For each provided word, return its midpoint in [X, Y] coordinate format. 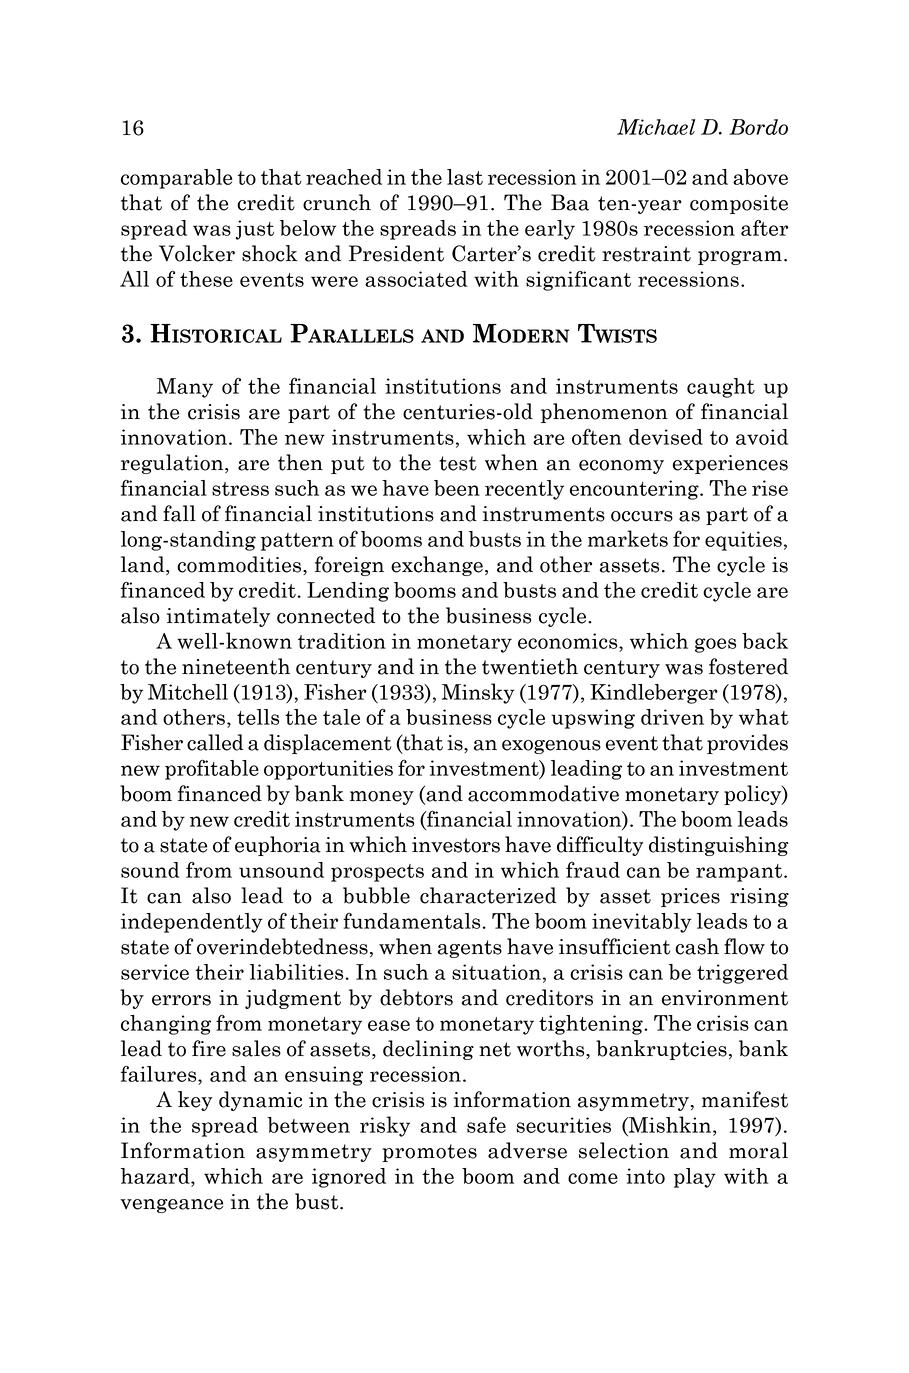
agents [470, 949]
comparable [176, 179]
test [457, 463]
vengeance [171, 1206]
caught [721, 388]
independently [192, 923]
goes [715, 645]
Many [185, 388]
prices [690, 897]
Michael [656, 127]
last [465, 177]
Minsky [478, 693]
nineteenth [236, 666]
